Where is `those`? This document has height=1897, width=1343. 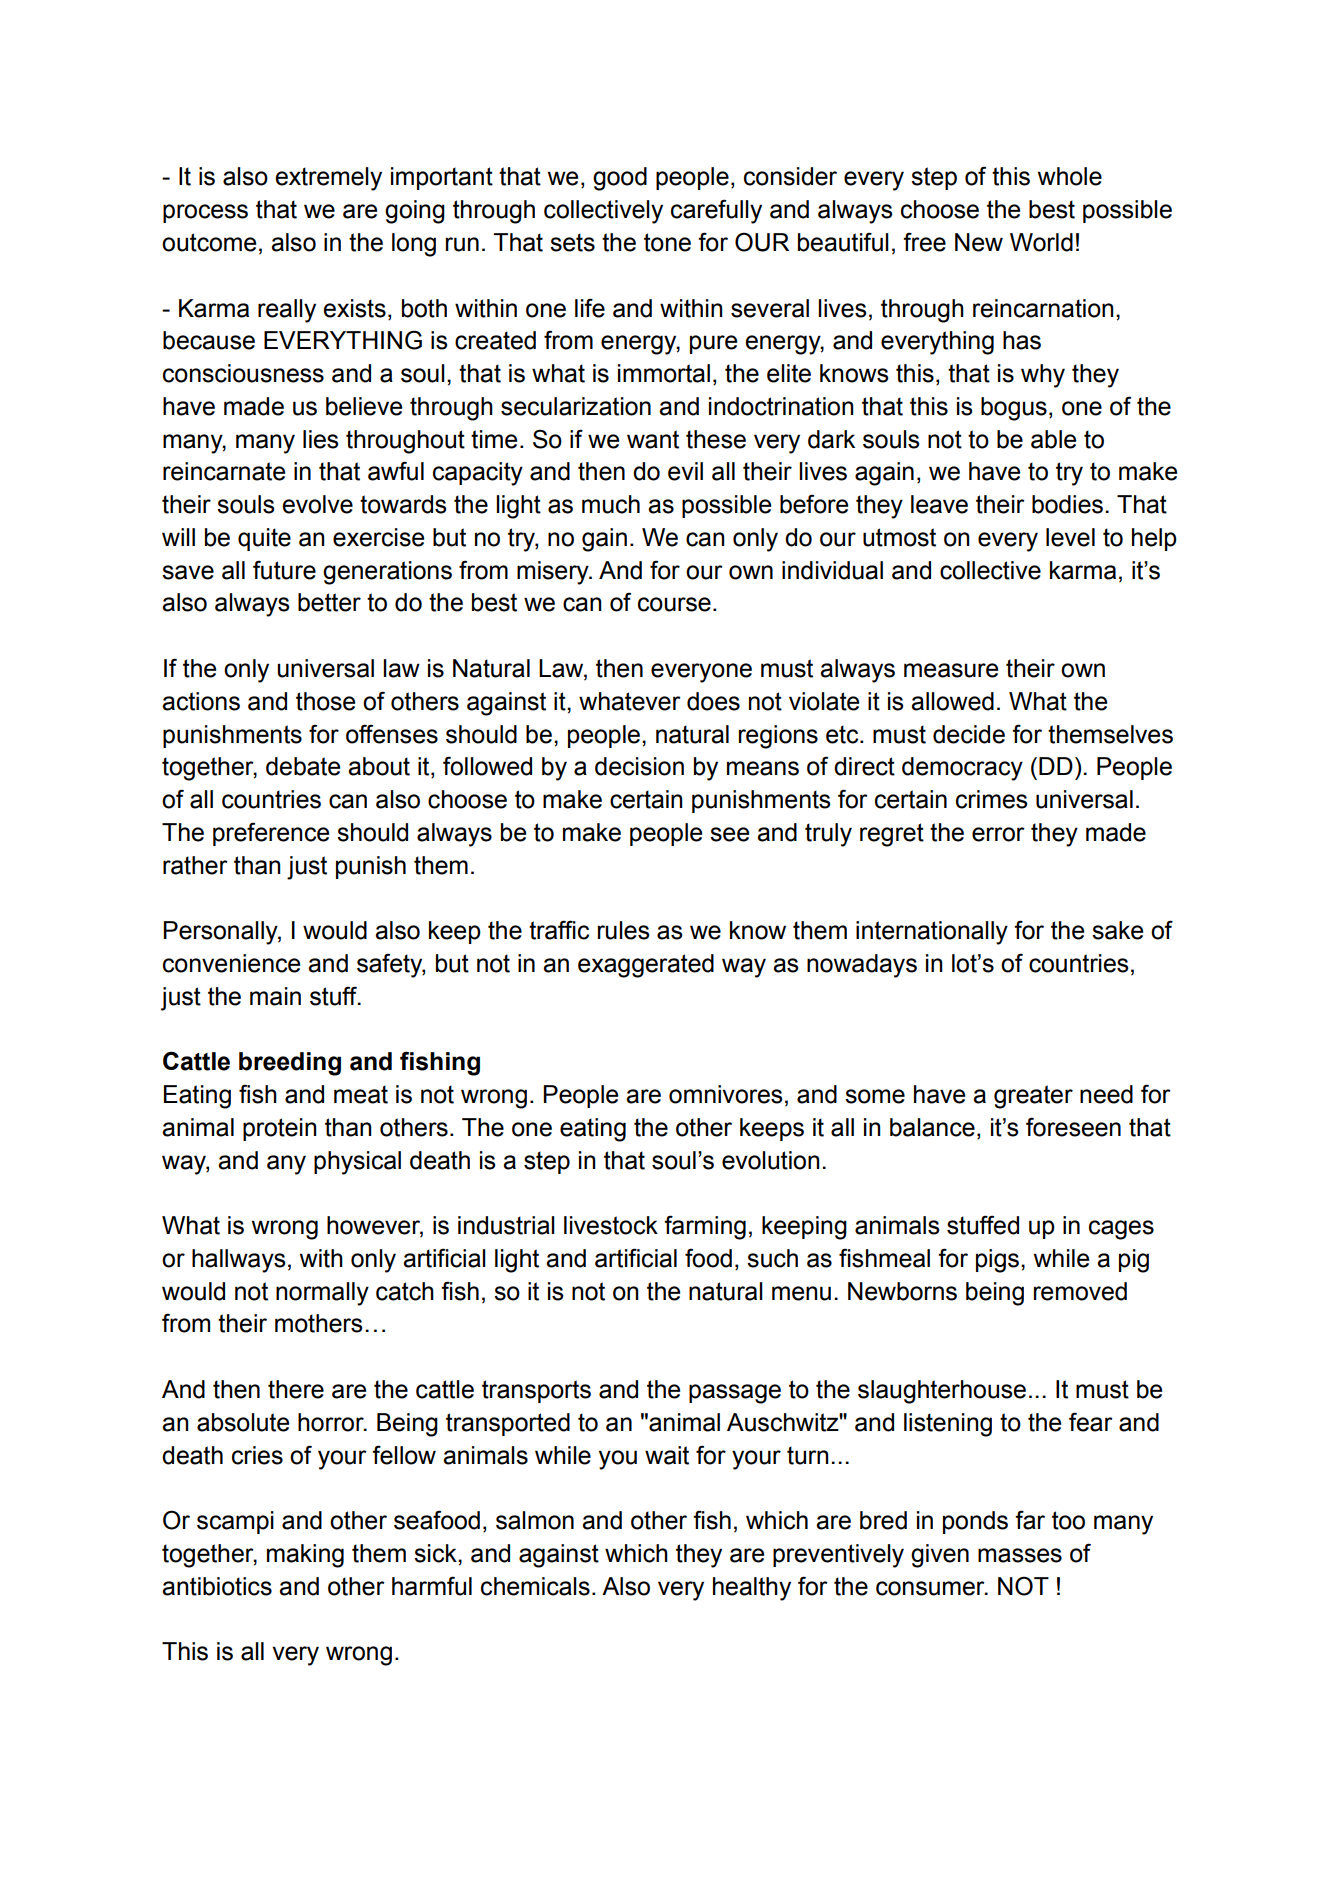 those is located at coordinates (325, 701).
